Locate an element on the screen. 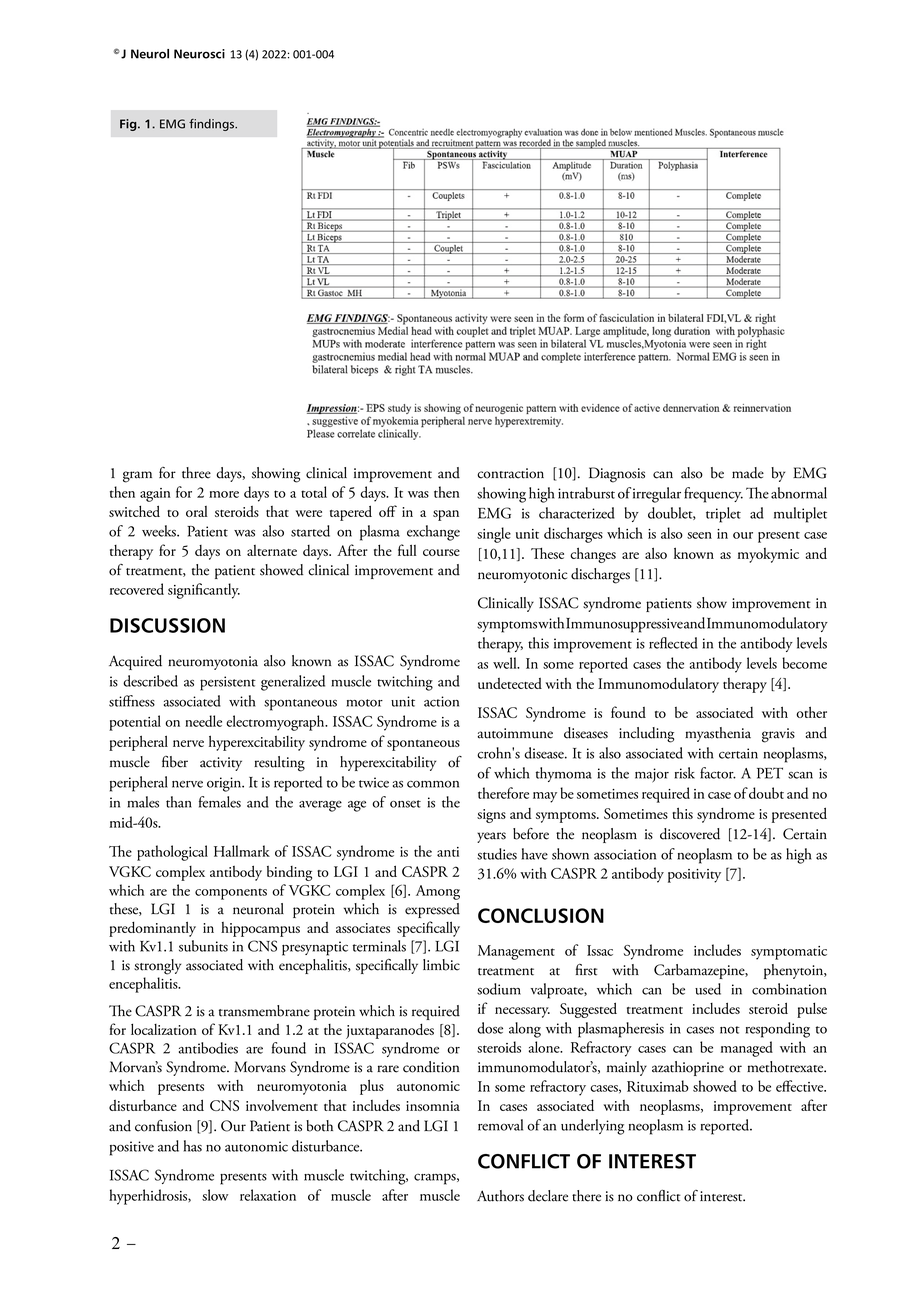  has is located at coordinates (193, 1146).
